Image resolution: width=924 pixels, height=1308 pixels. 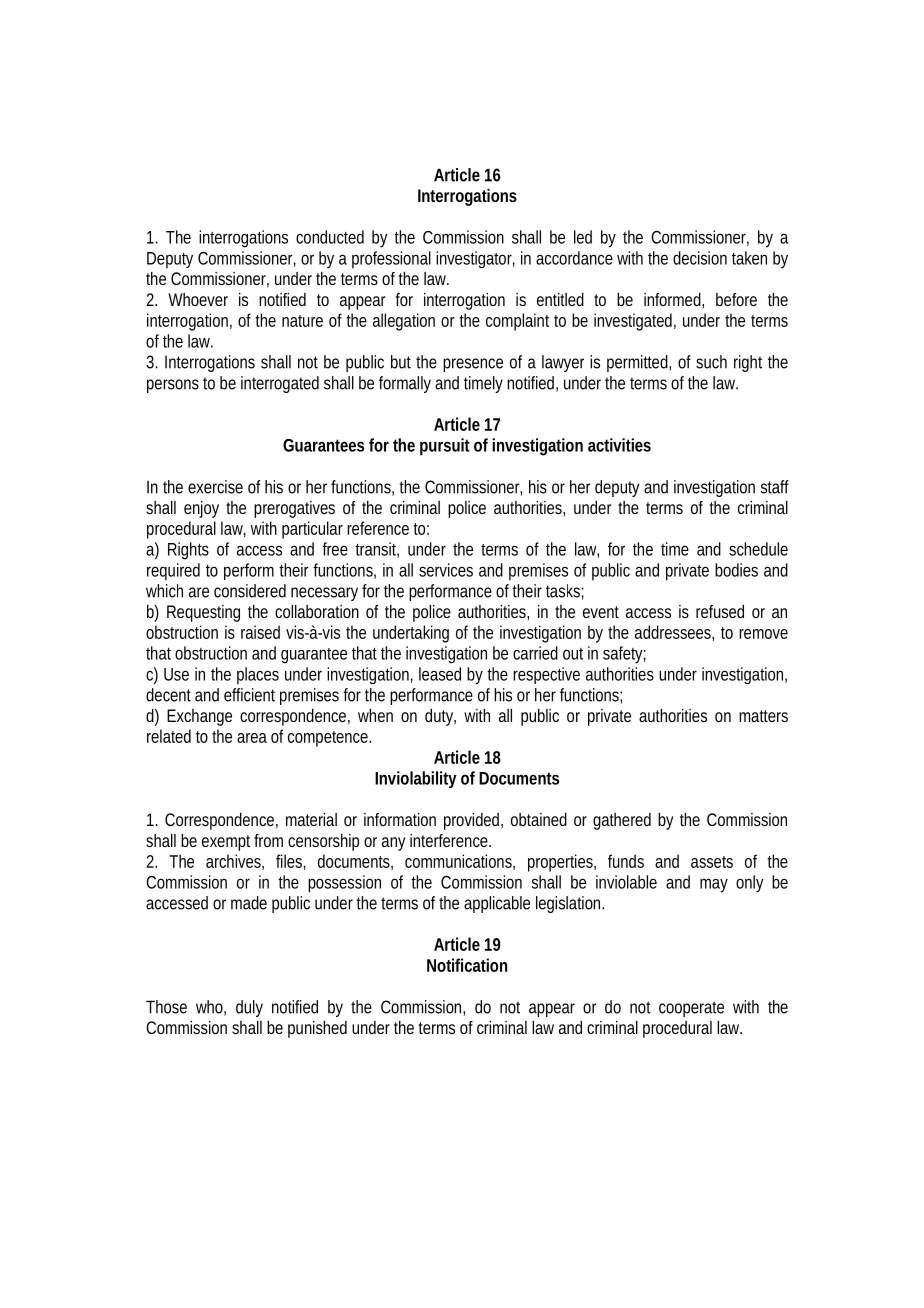 I want to click on staff, so click(x=775, y=487).
